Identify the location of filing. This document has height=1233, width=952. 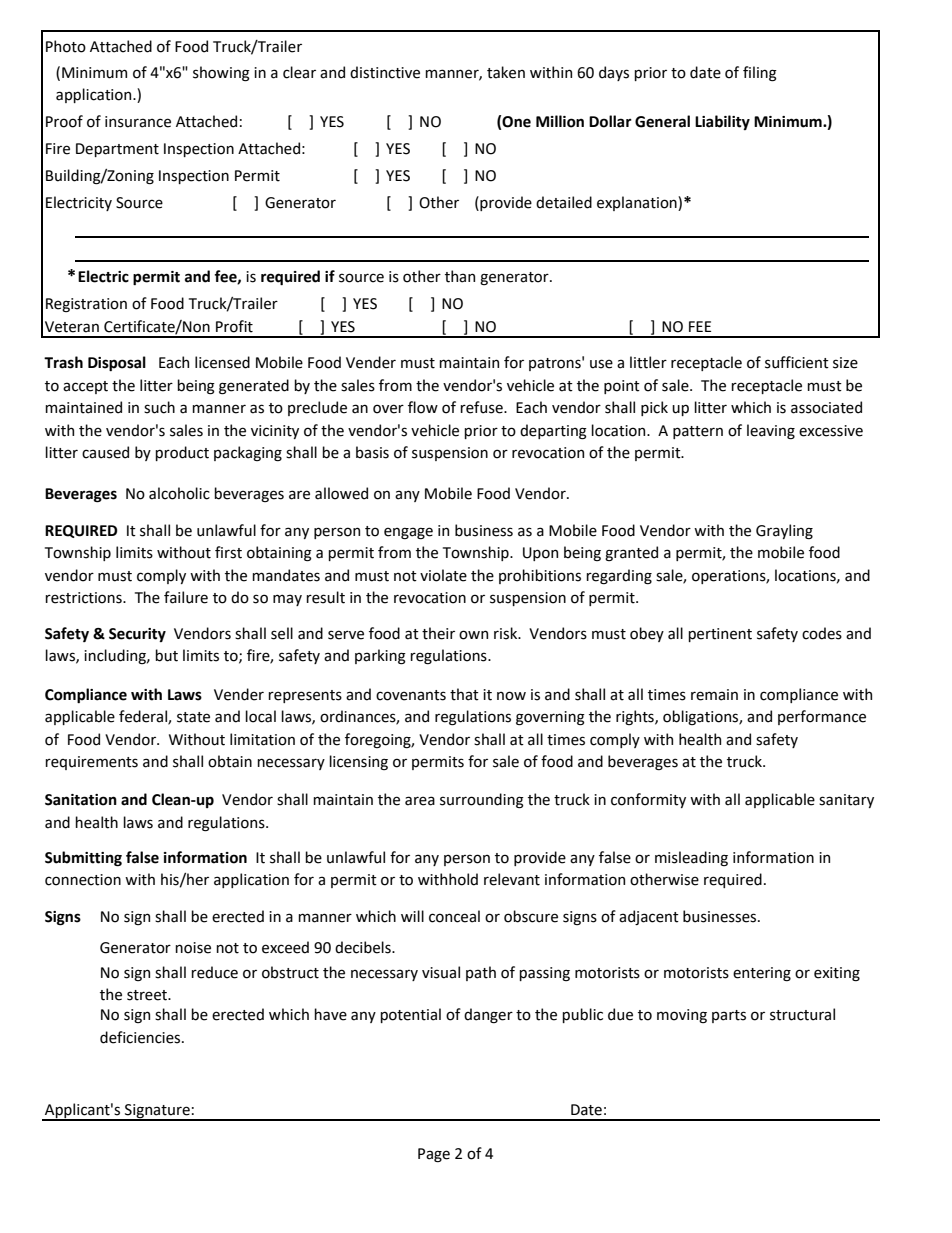
(760, 74).
